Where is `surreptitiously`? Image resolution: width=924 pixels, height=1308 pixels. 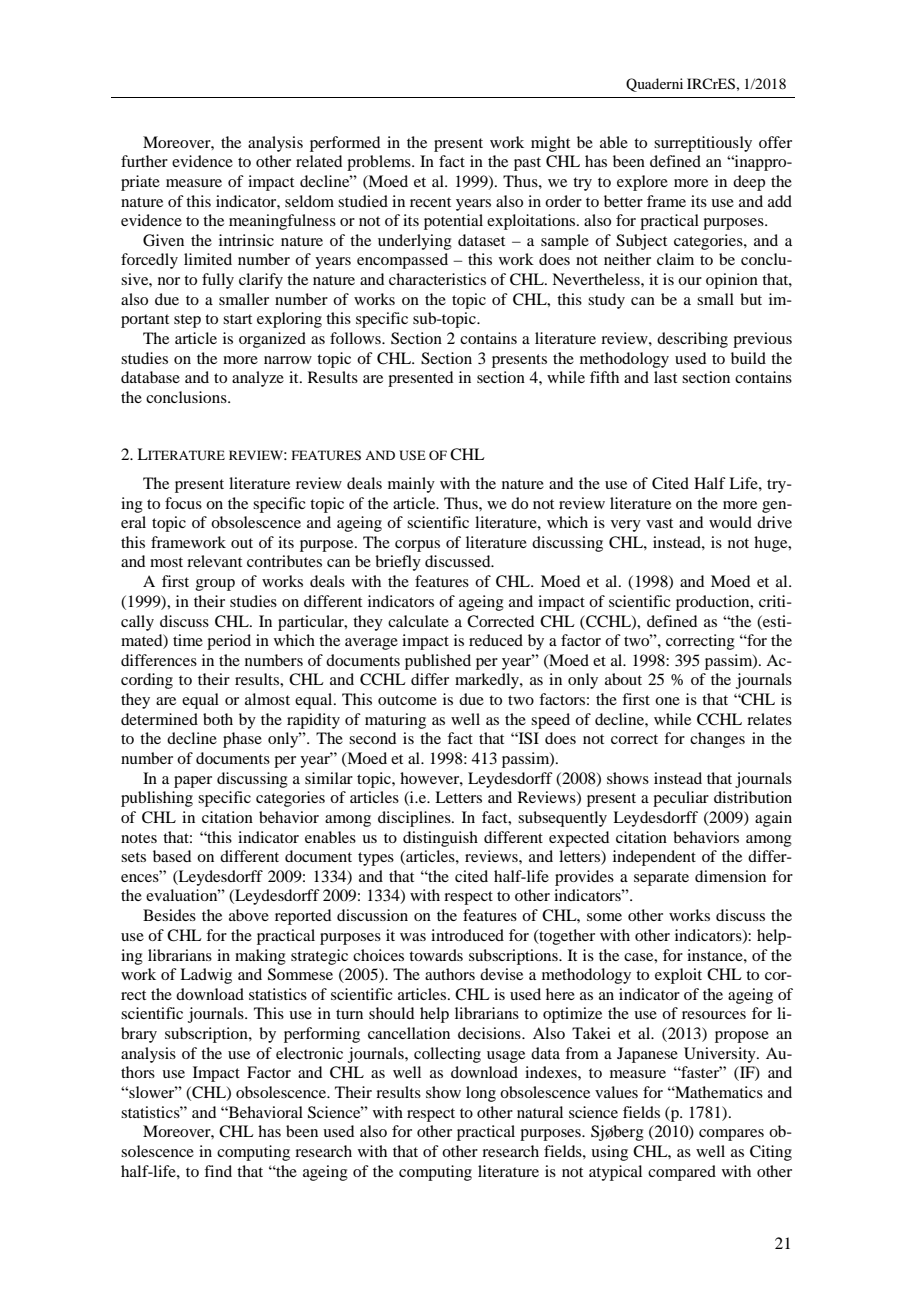
surreptitiously is located at coordinates (703, 144).
